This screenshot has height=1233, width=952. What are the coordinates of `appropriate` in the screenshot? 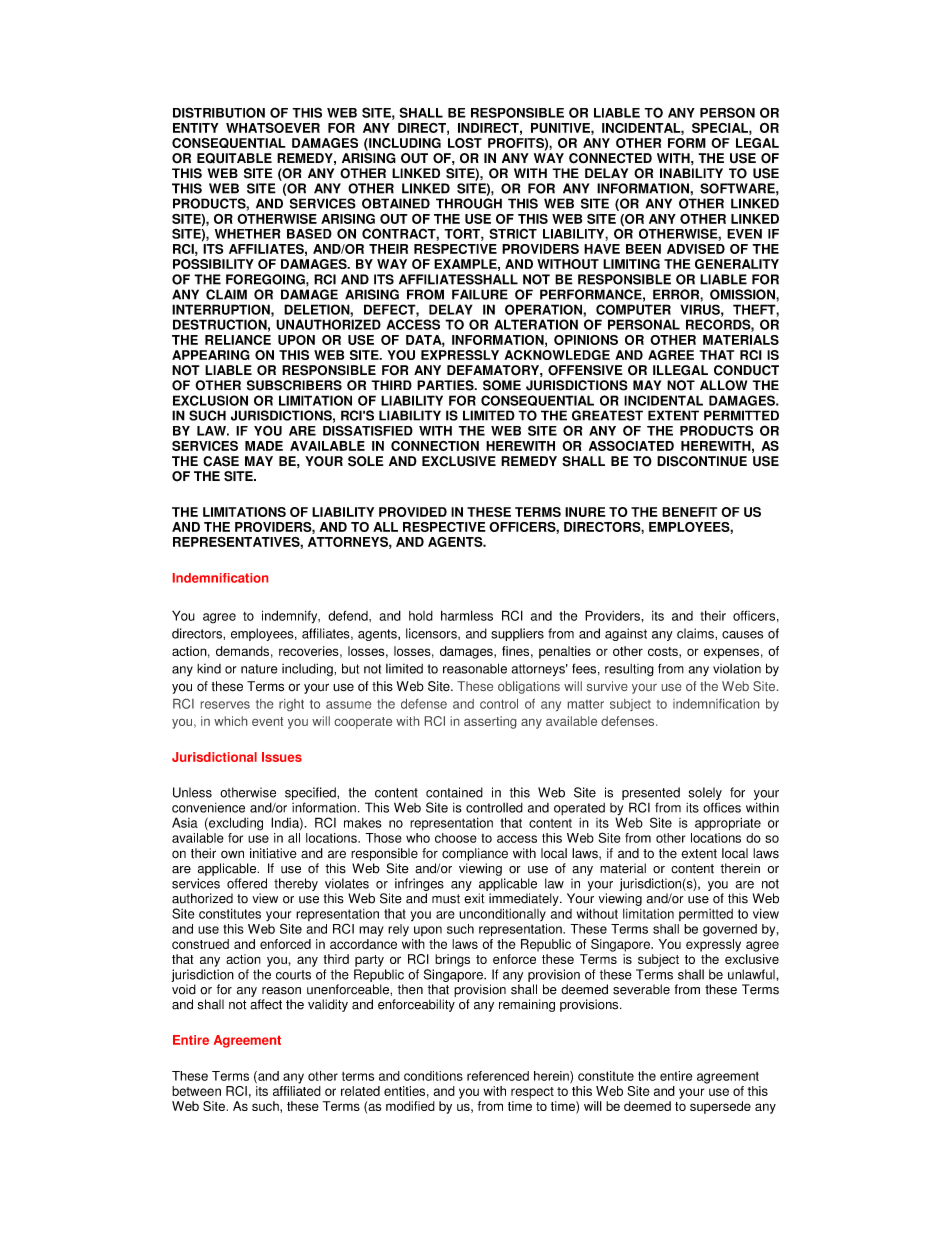 It's located at (728, 824).
